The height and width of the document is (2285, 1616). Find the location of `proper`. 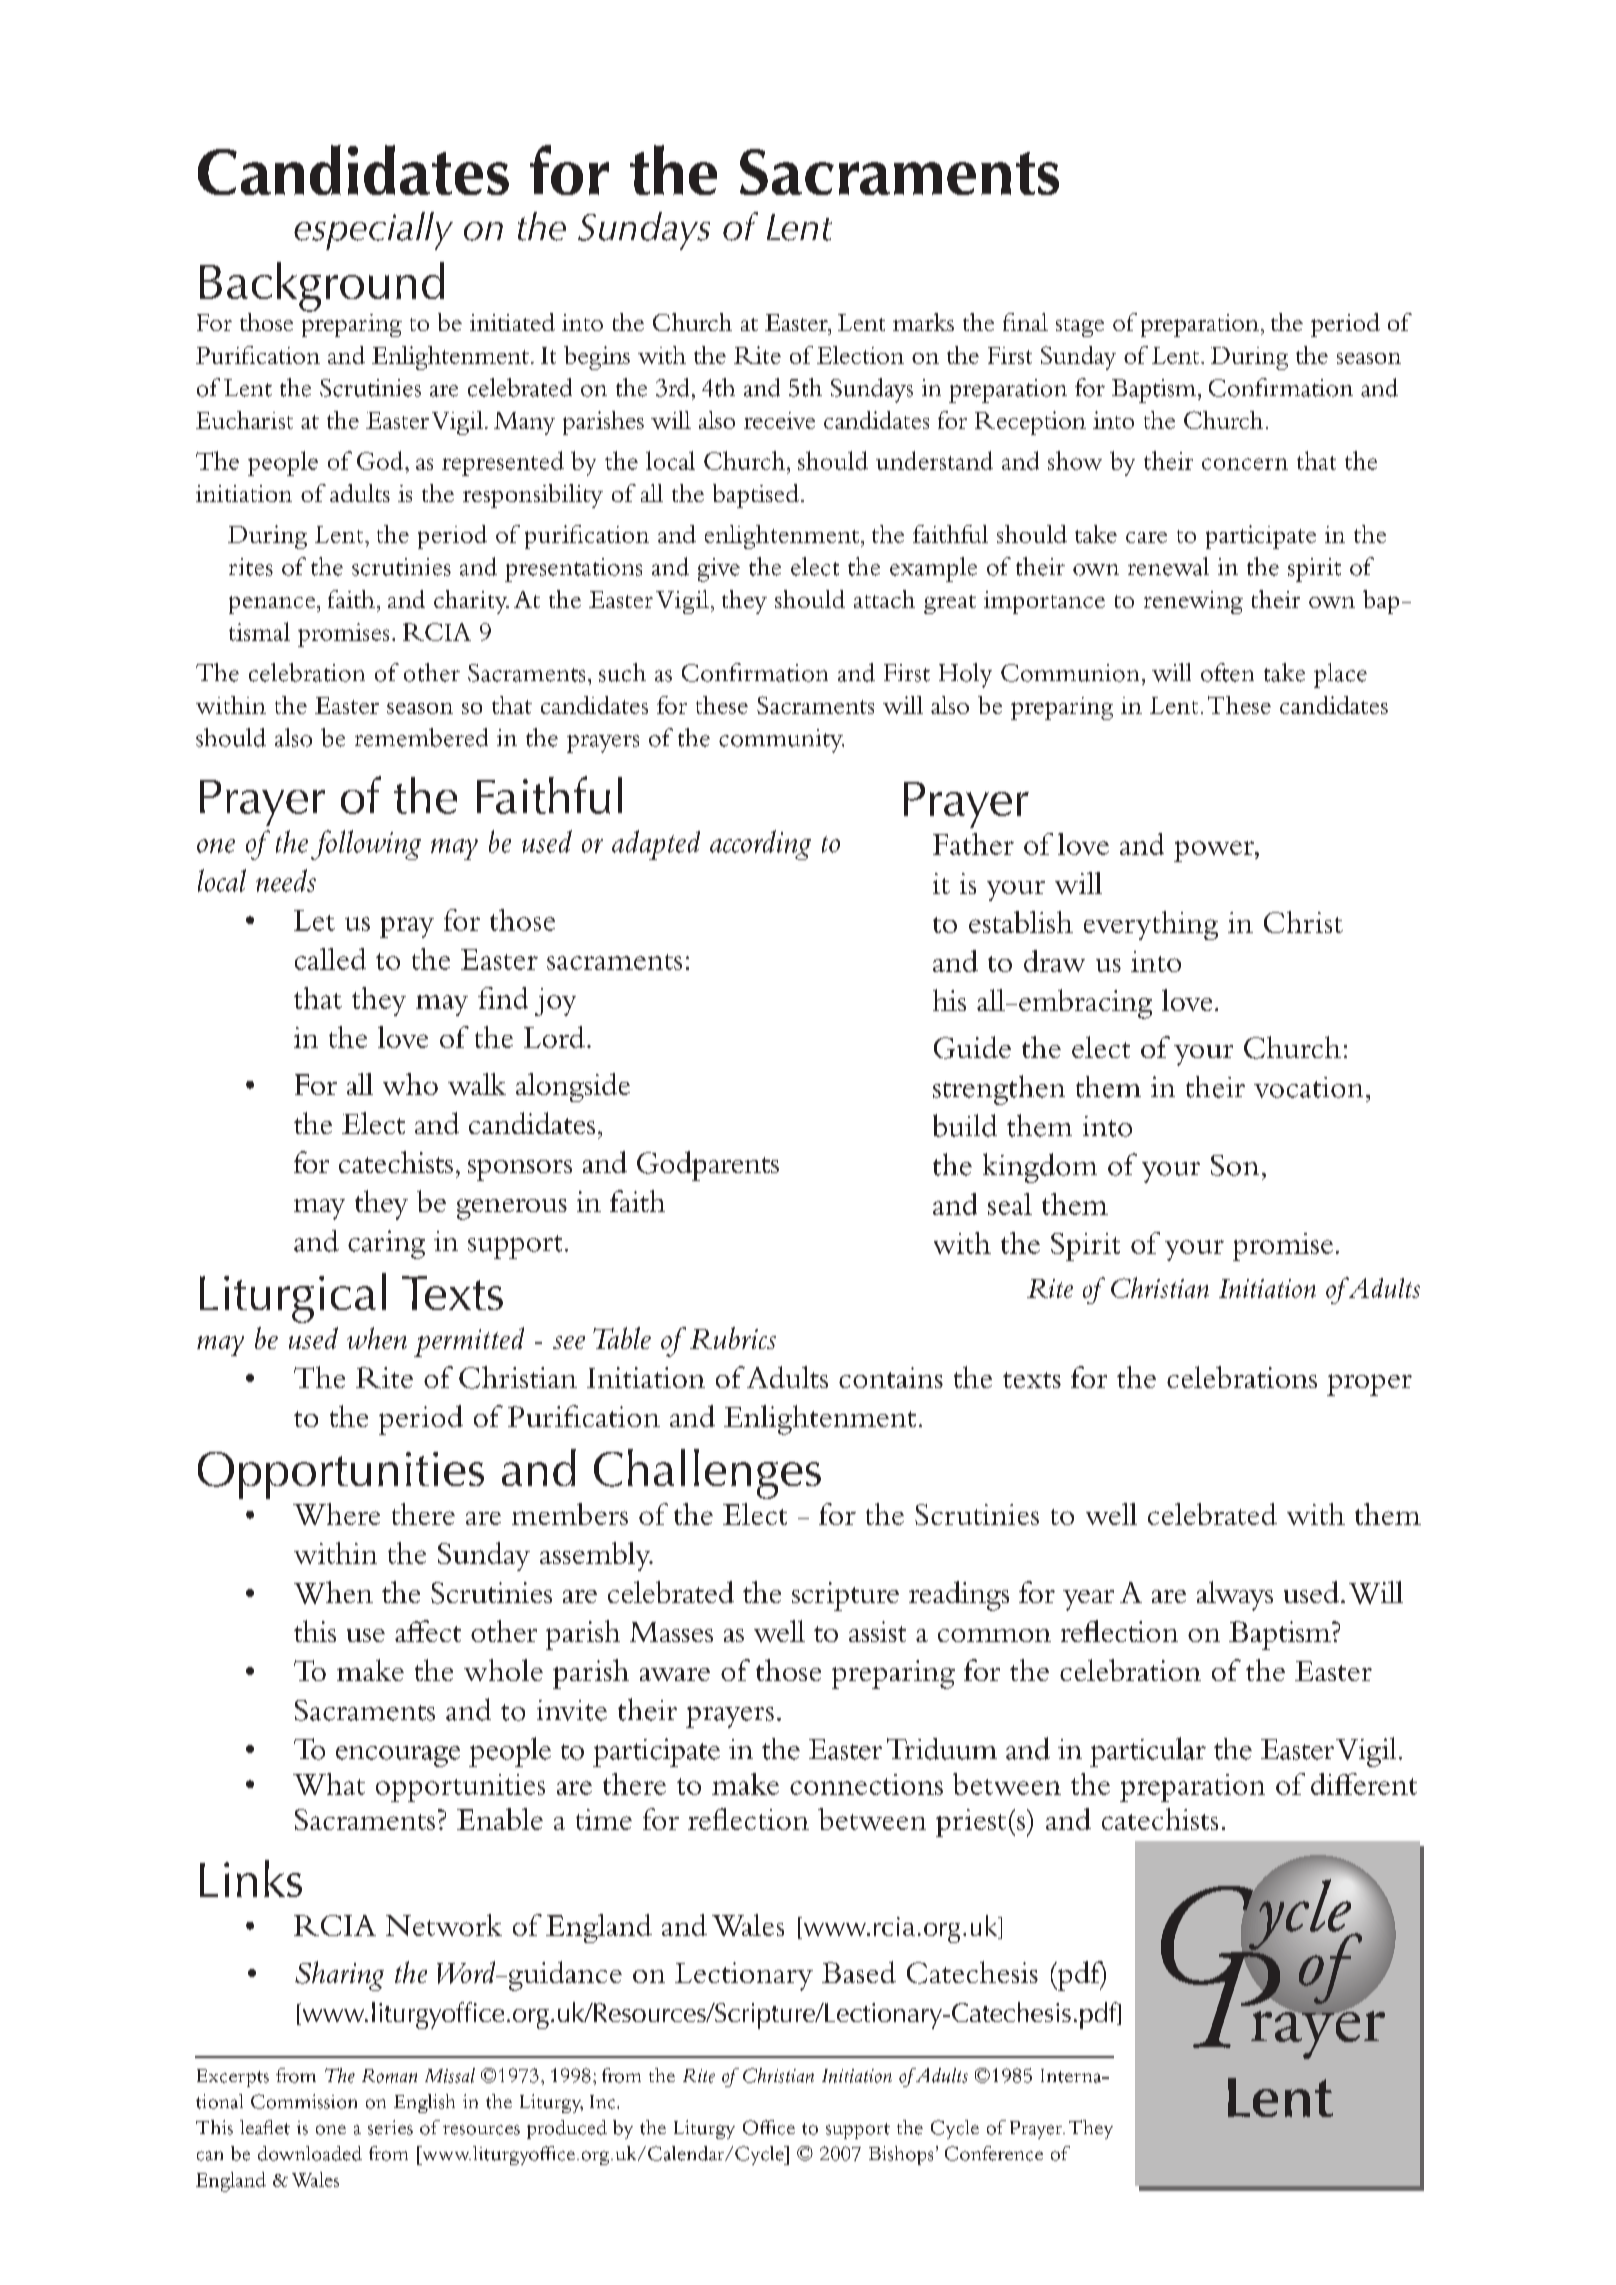

proper is located at coordinates (1369, 1385).
